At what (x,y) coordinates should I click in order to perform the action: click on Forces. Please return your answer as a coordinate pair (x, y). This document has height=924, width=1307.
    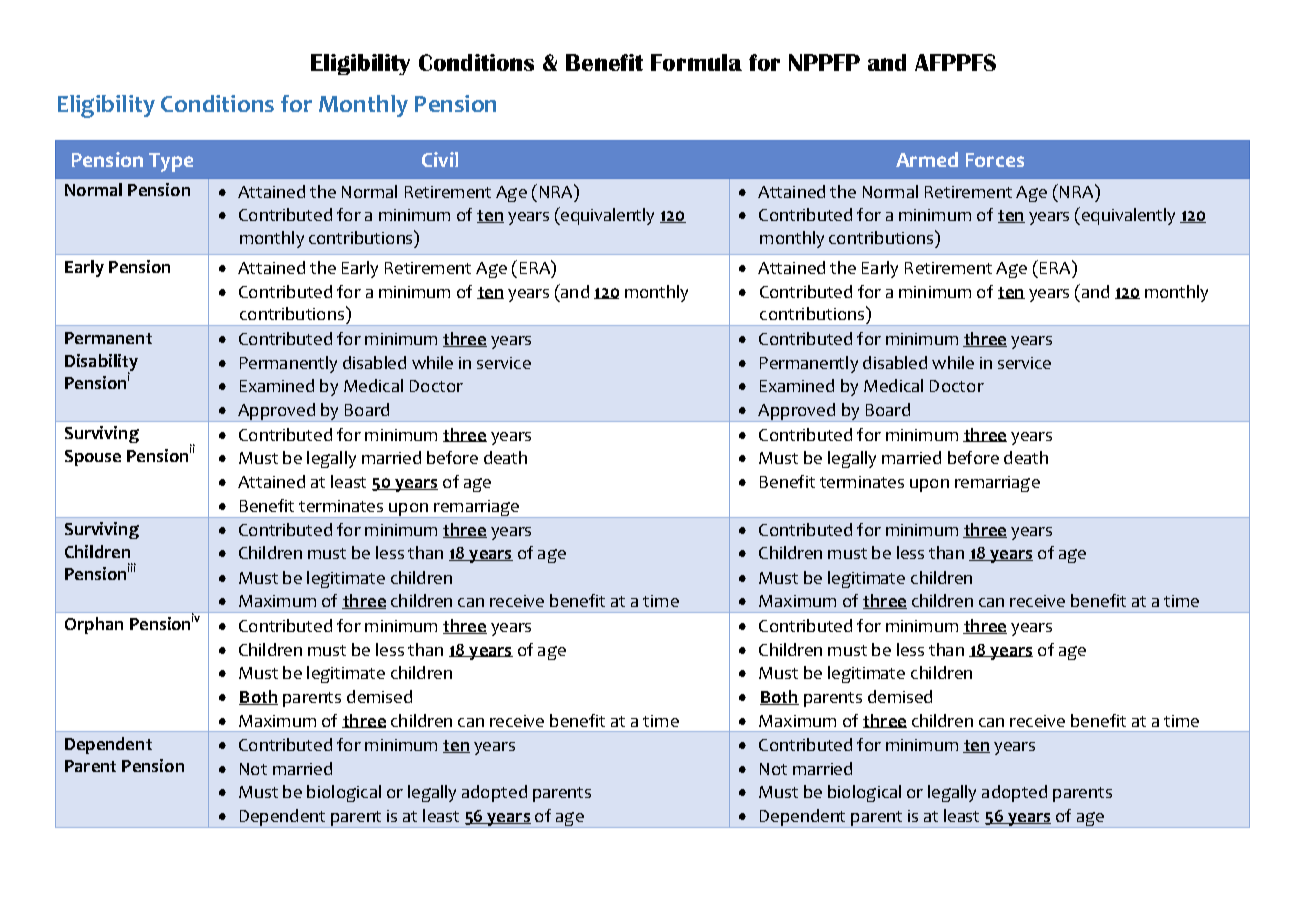
    Looking at the image, I should click on (995, 160).
